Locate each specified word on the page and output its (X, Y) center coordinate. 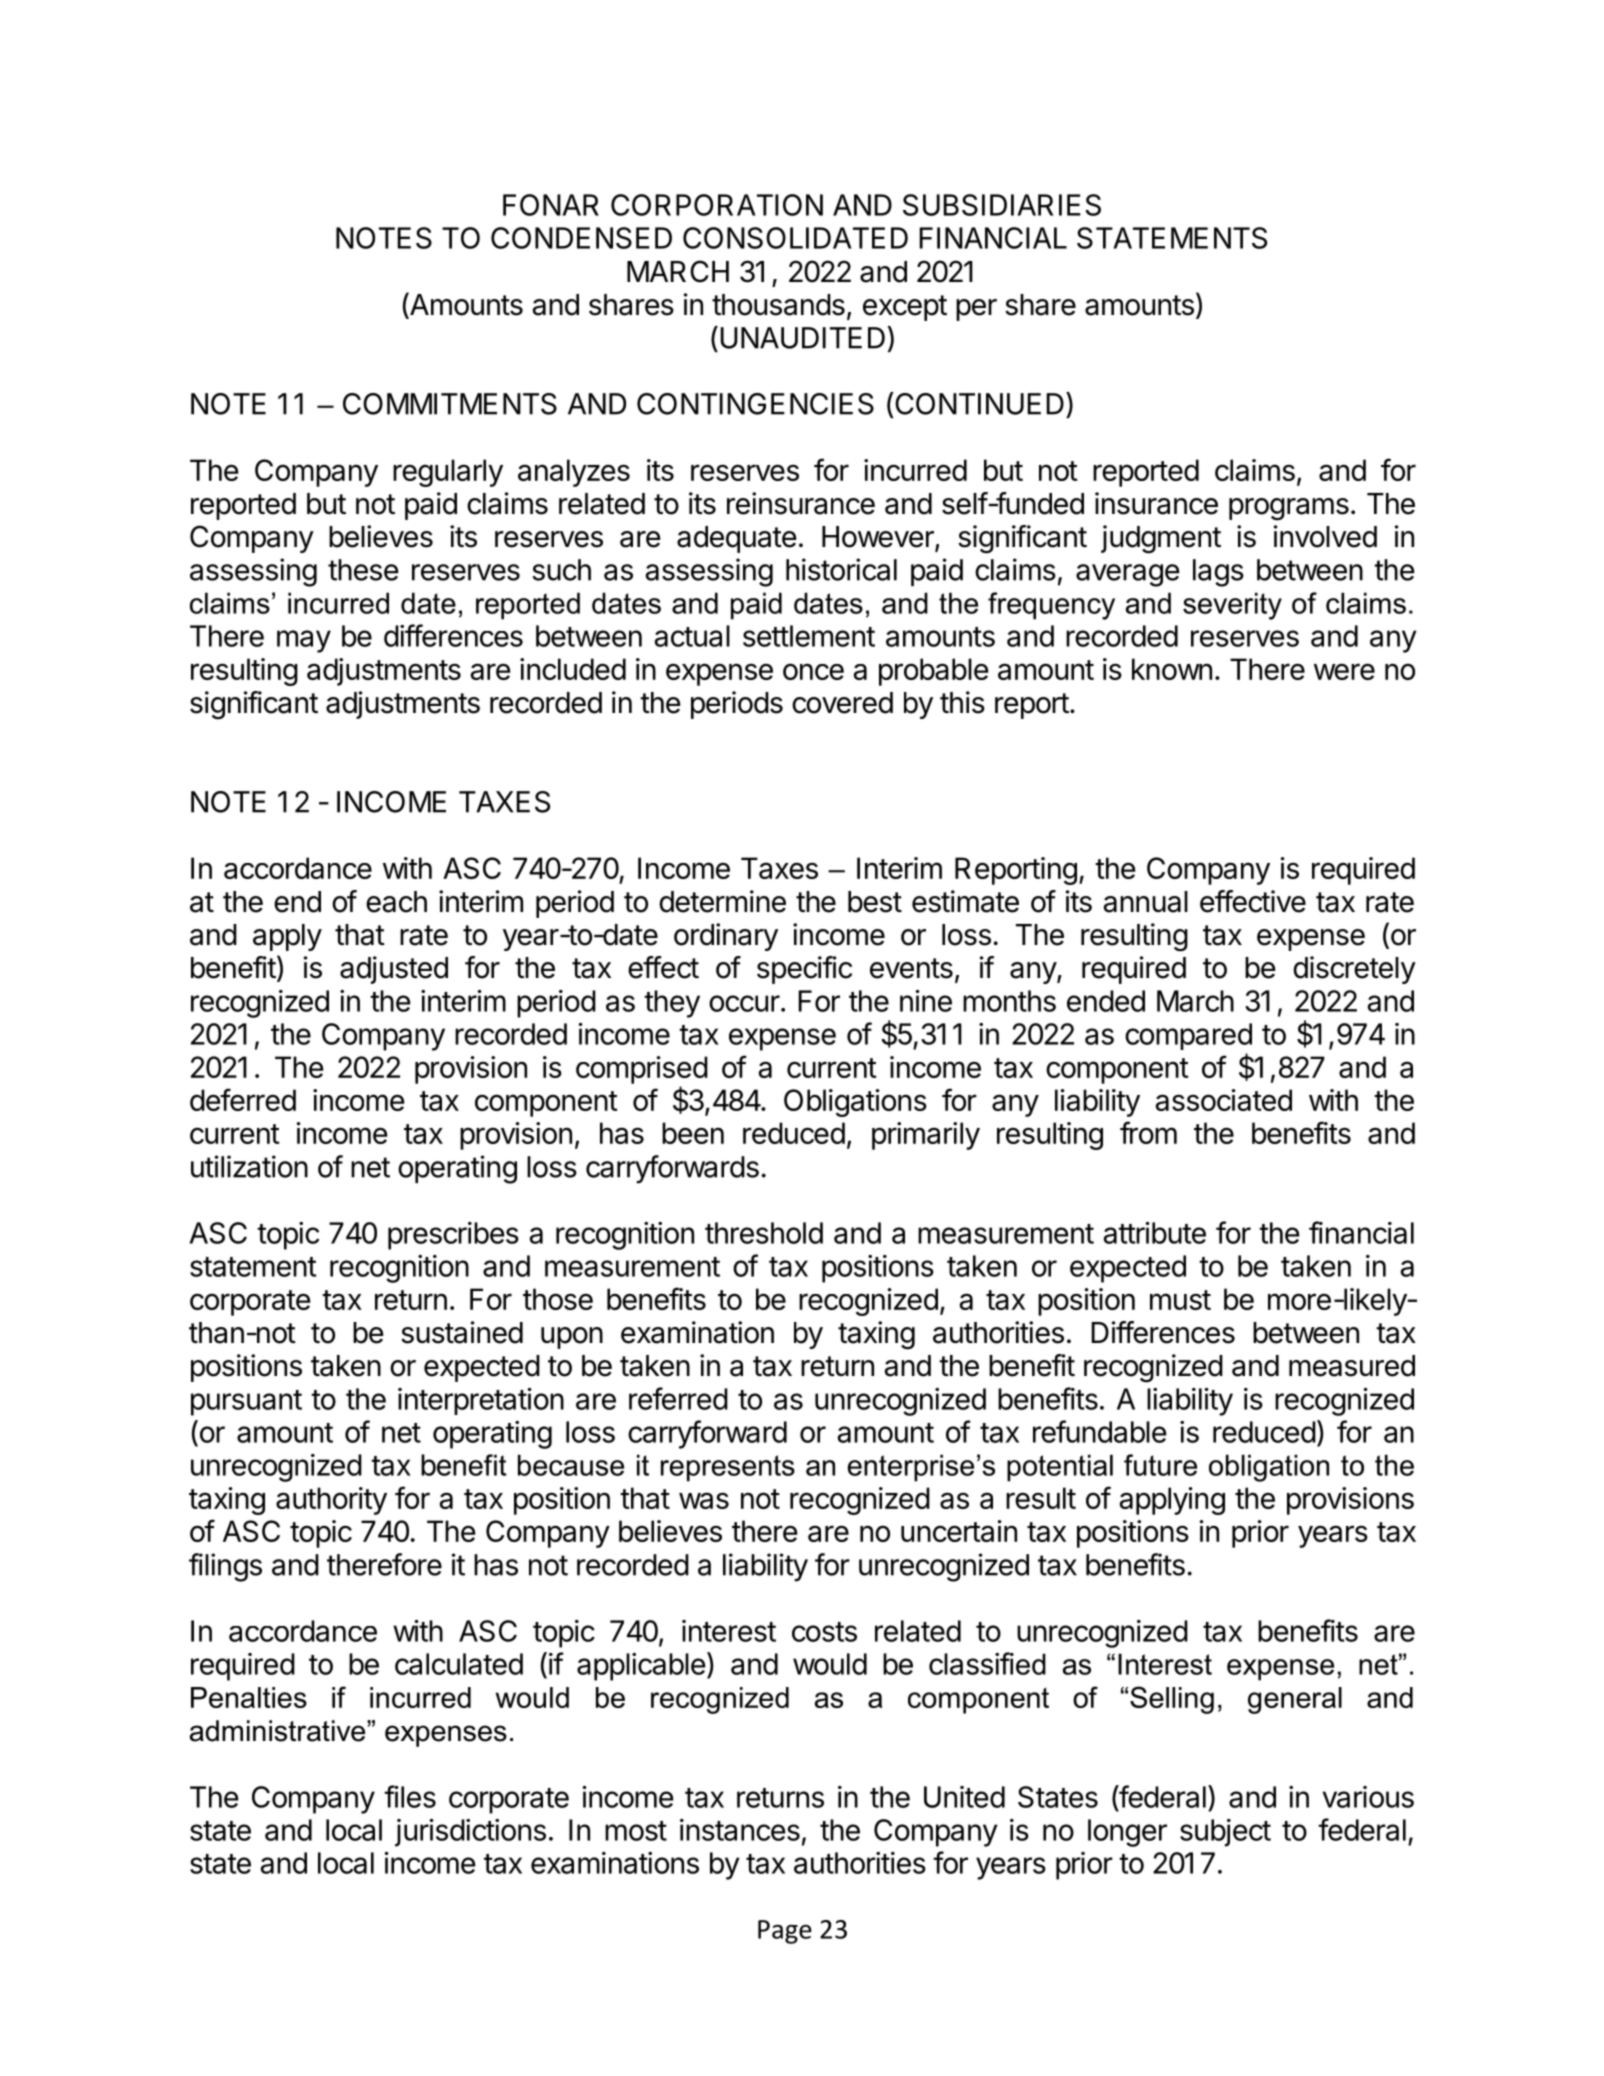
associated (1224, 1100)
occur (744, 1003)
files (410, 1796)
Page (785, 1932)
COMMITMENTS (450, 404)
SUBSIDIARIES (1002, 205)
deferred (243, 1099)
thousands (778, 305)
